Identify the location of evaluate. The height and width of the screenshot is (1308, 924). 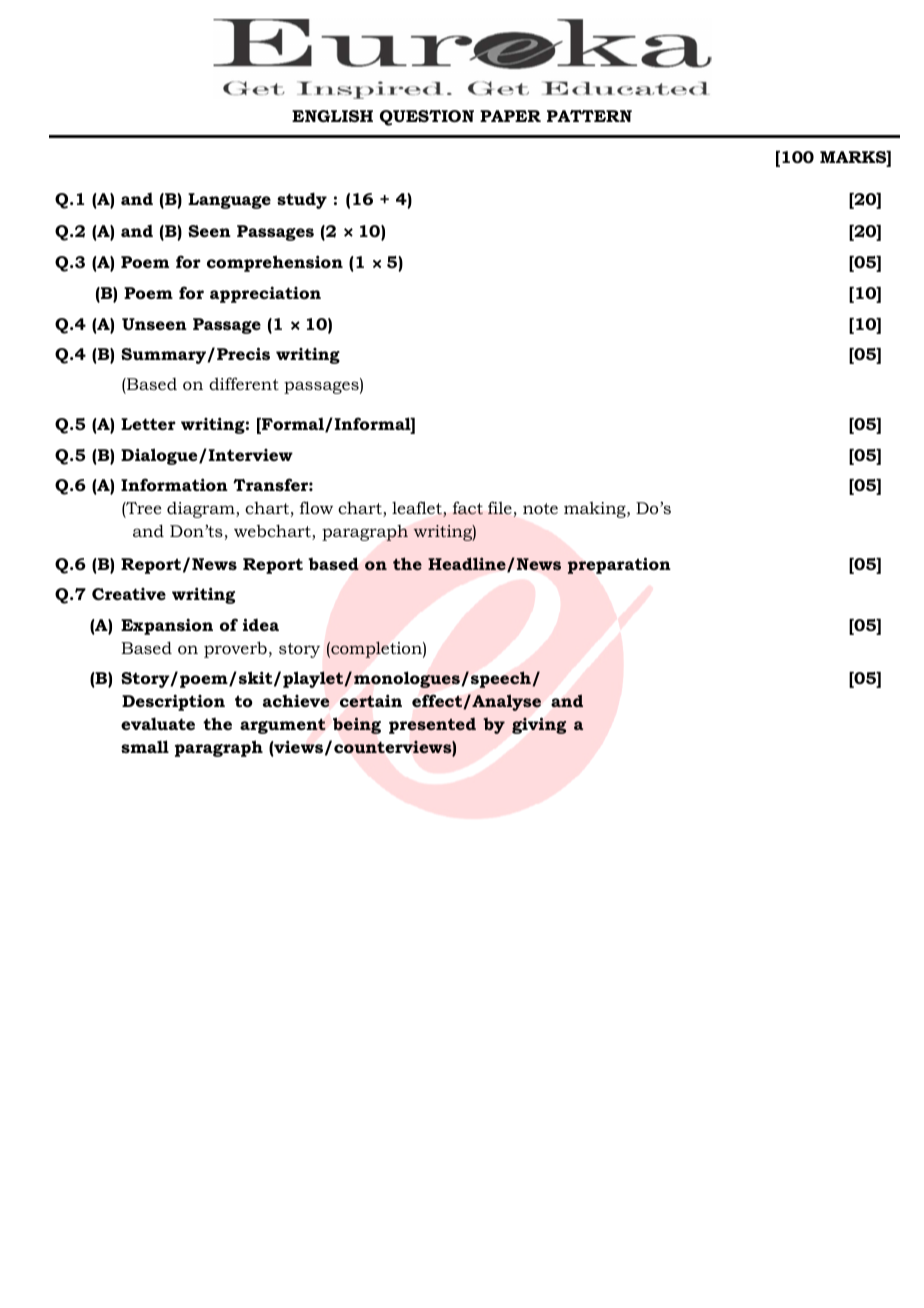
(158, 723).
